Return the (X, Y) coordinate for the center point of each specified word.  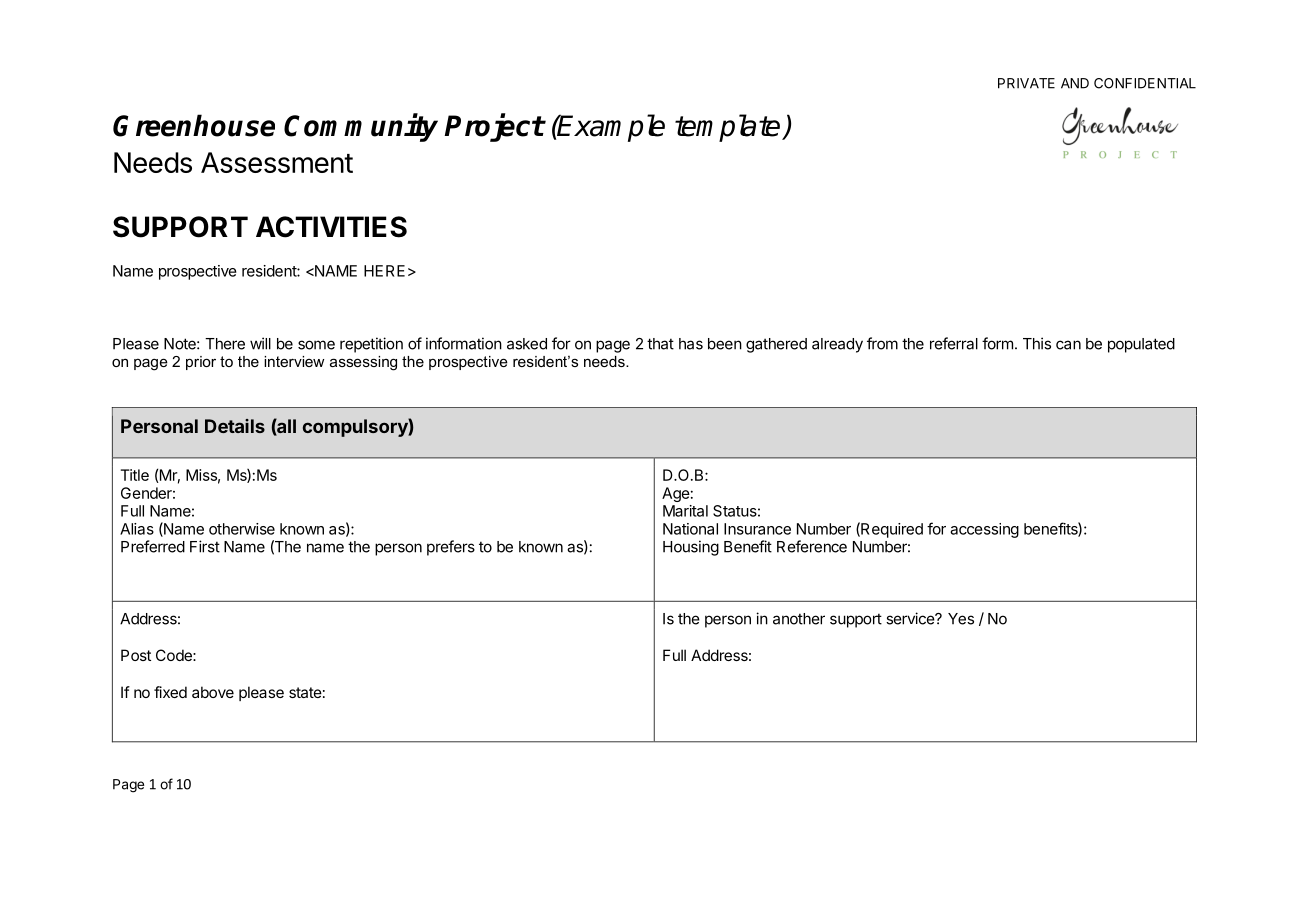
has (691, 344)
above (213, 692)
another (799, 619)
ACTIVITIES (331, 227)
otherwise (242, 529)
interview (294, 361)
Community (361, 127)
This (1037, 343)
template (729, 128)
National (690, 529)
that (660, 344)
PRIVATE (1026, 83)
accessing (984, 530)
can (1068, 345)
